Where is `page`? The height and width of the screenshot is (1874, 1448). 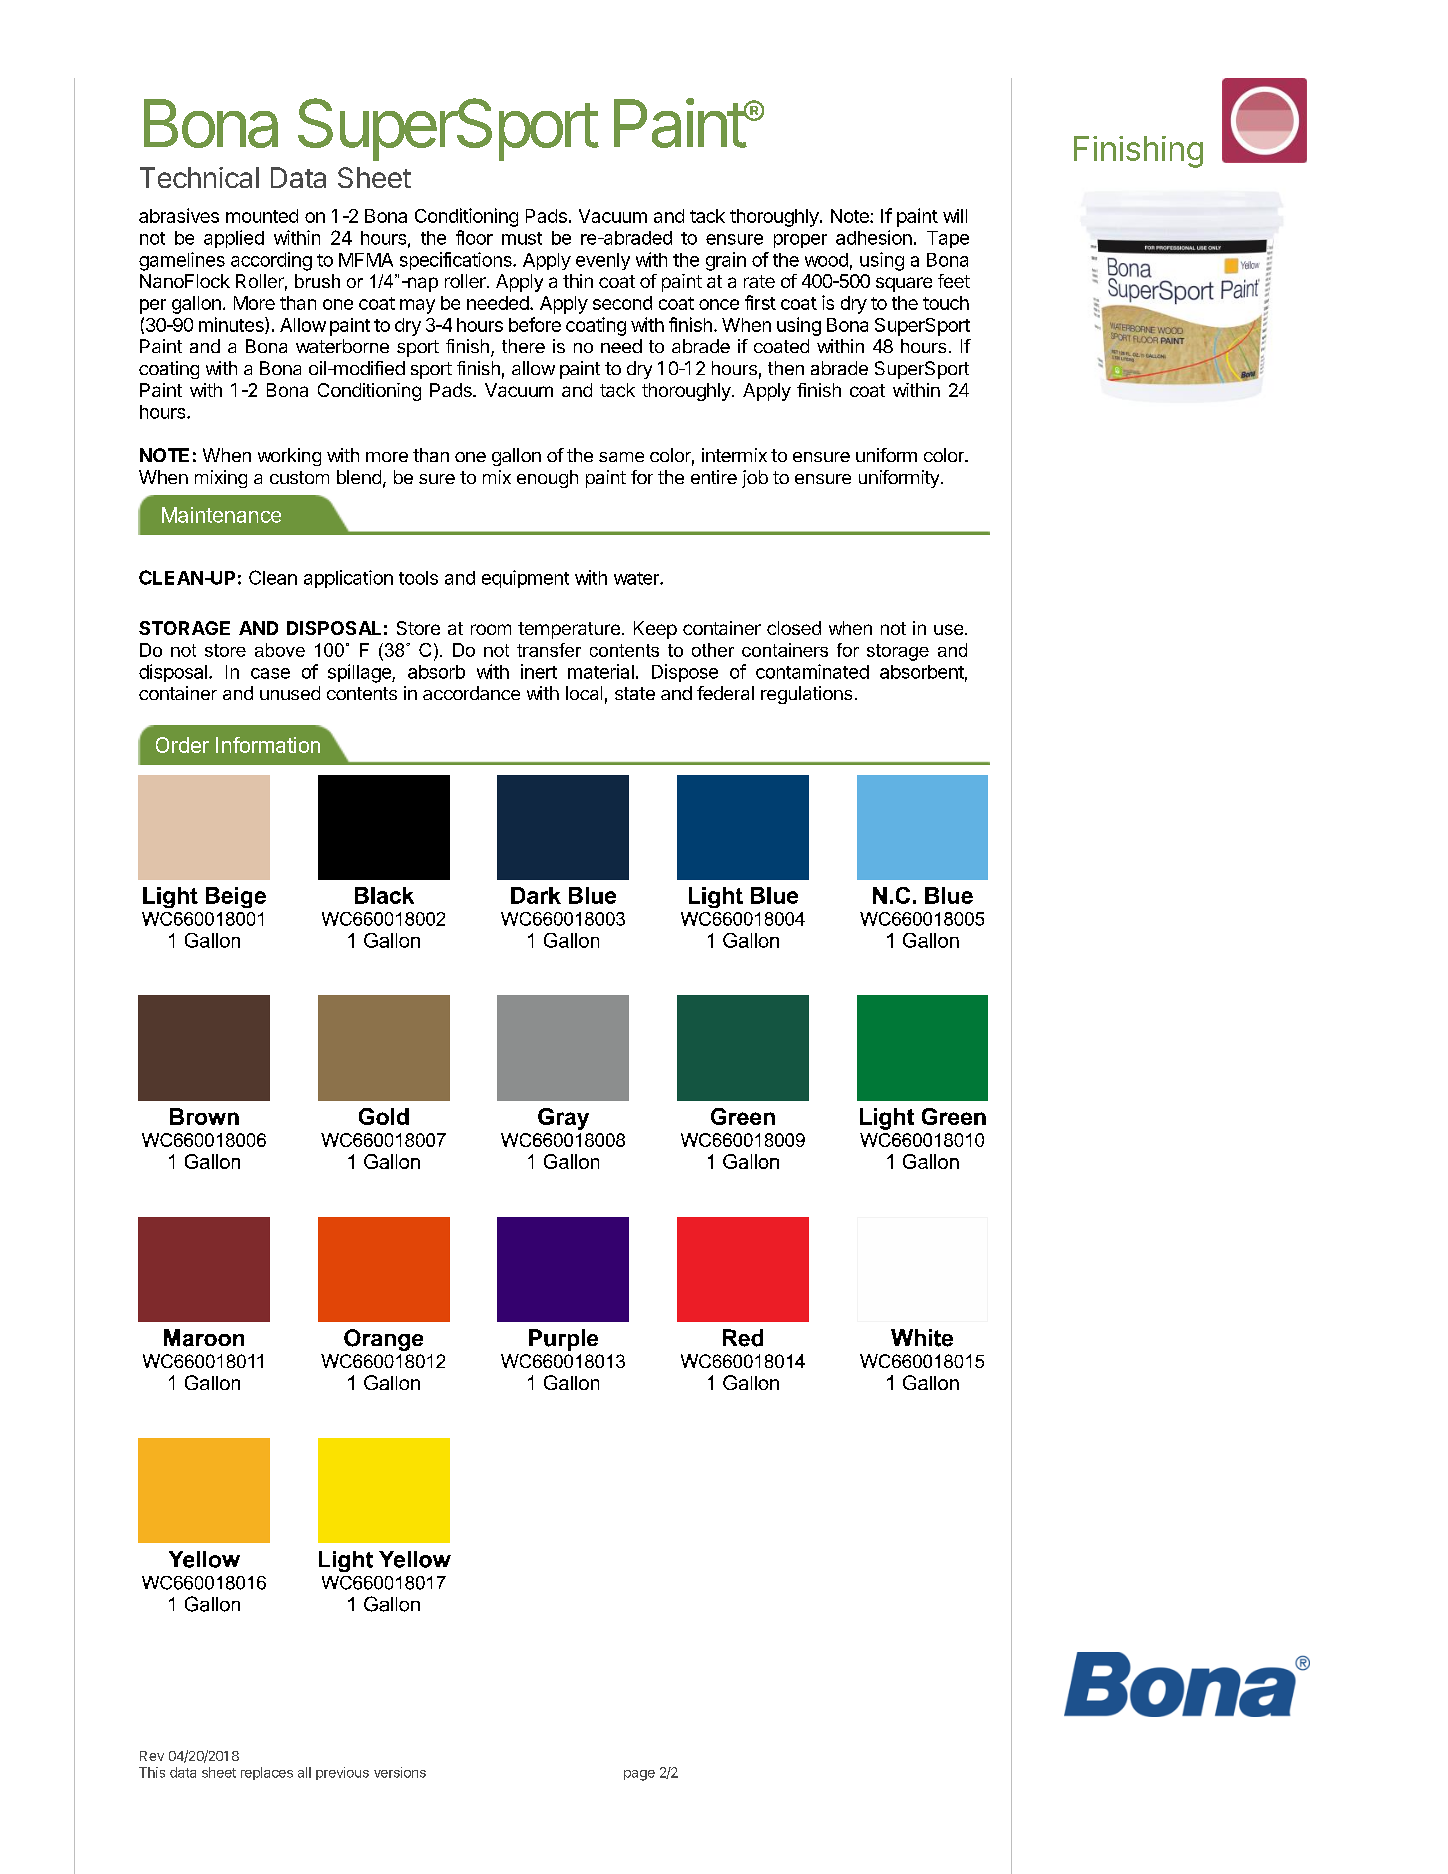
page is located at coordinates (639, 1775).
